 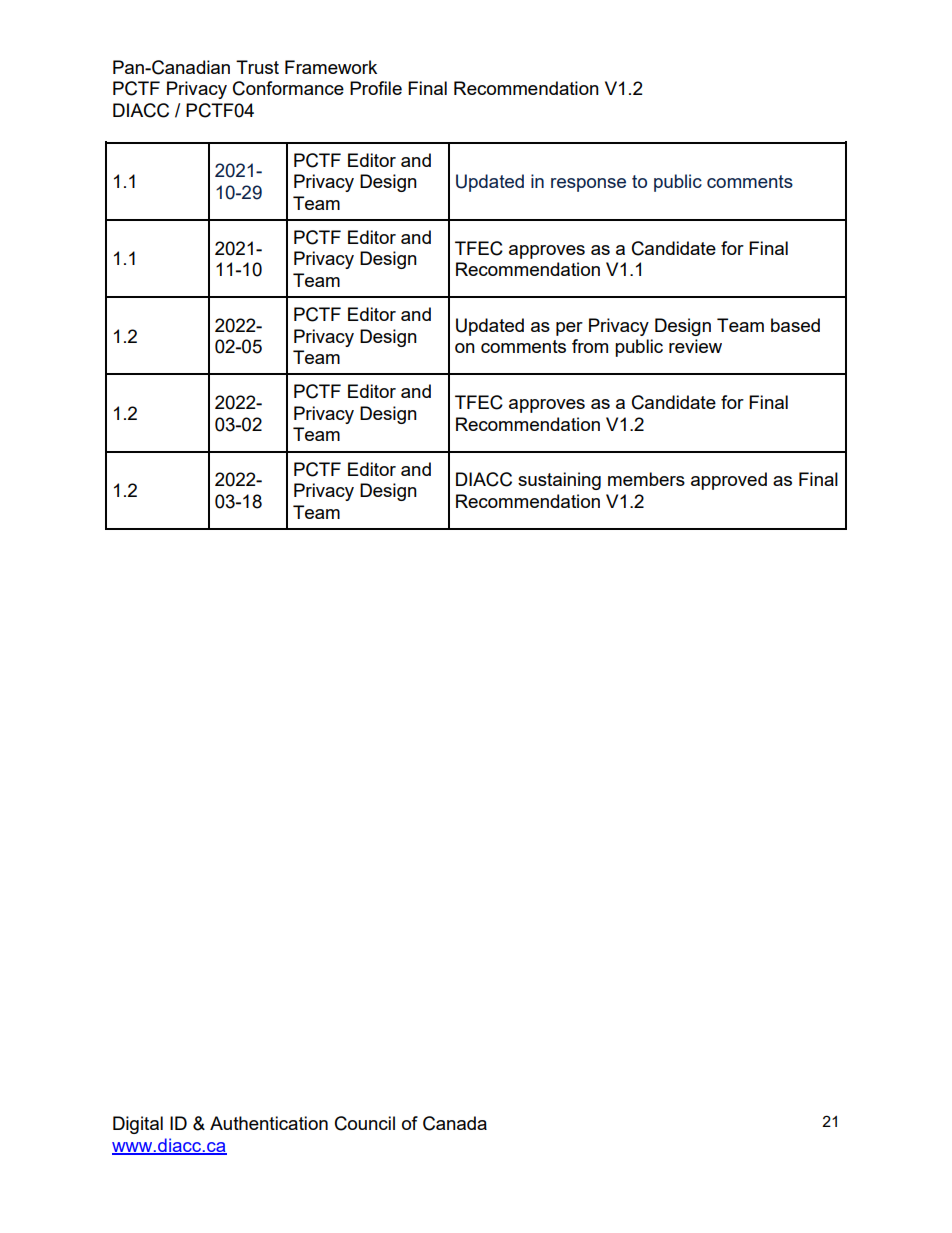 I want to click on approved, so click(x=729, y=481).
